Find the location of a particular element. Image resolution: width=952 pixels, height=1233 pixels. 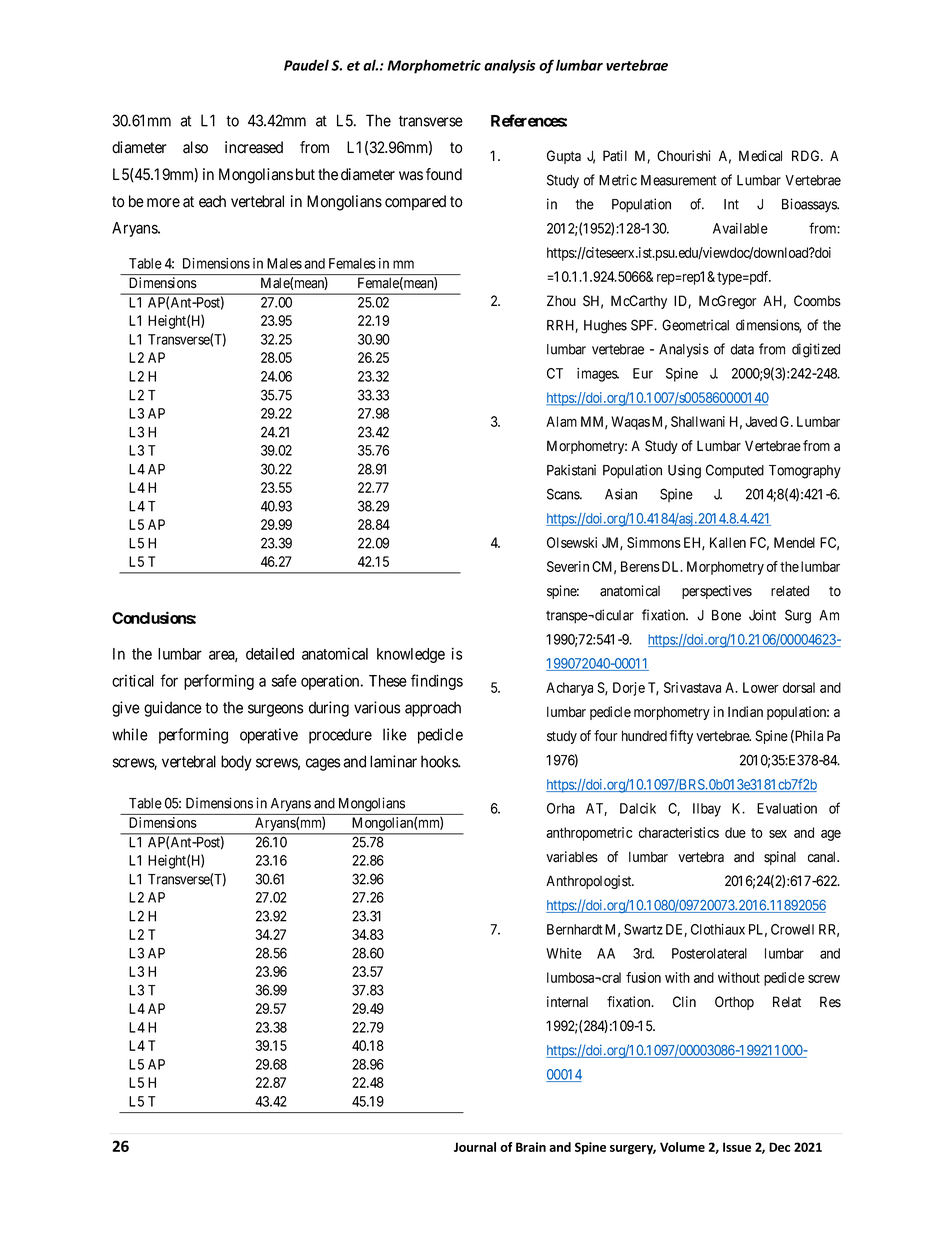

Indian is located at coordinates (745, 712).
